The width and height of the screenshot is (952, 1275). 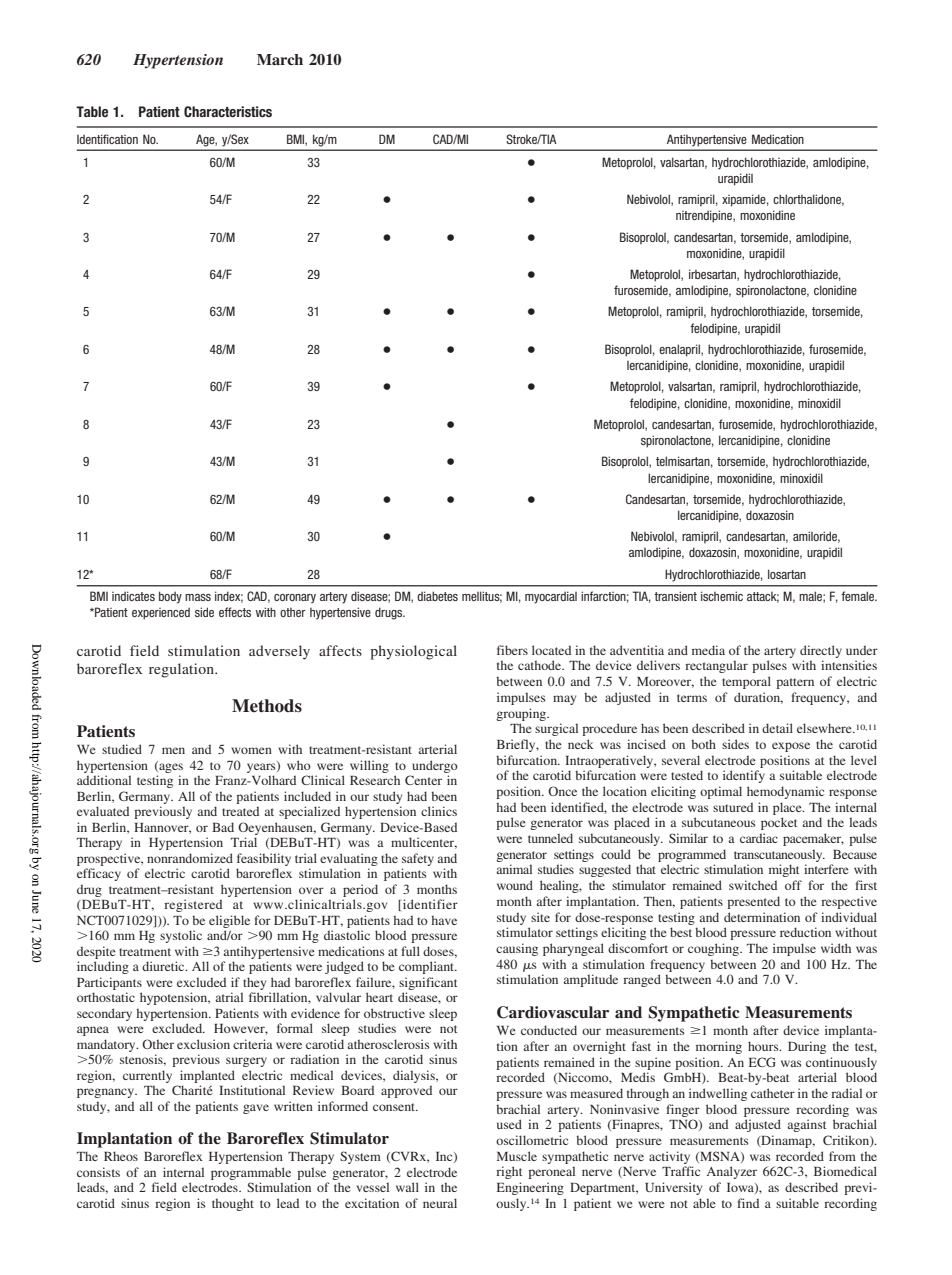 I want to click on March, so click(x=280, y=59).
